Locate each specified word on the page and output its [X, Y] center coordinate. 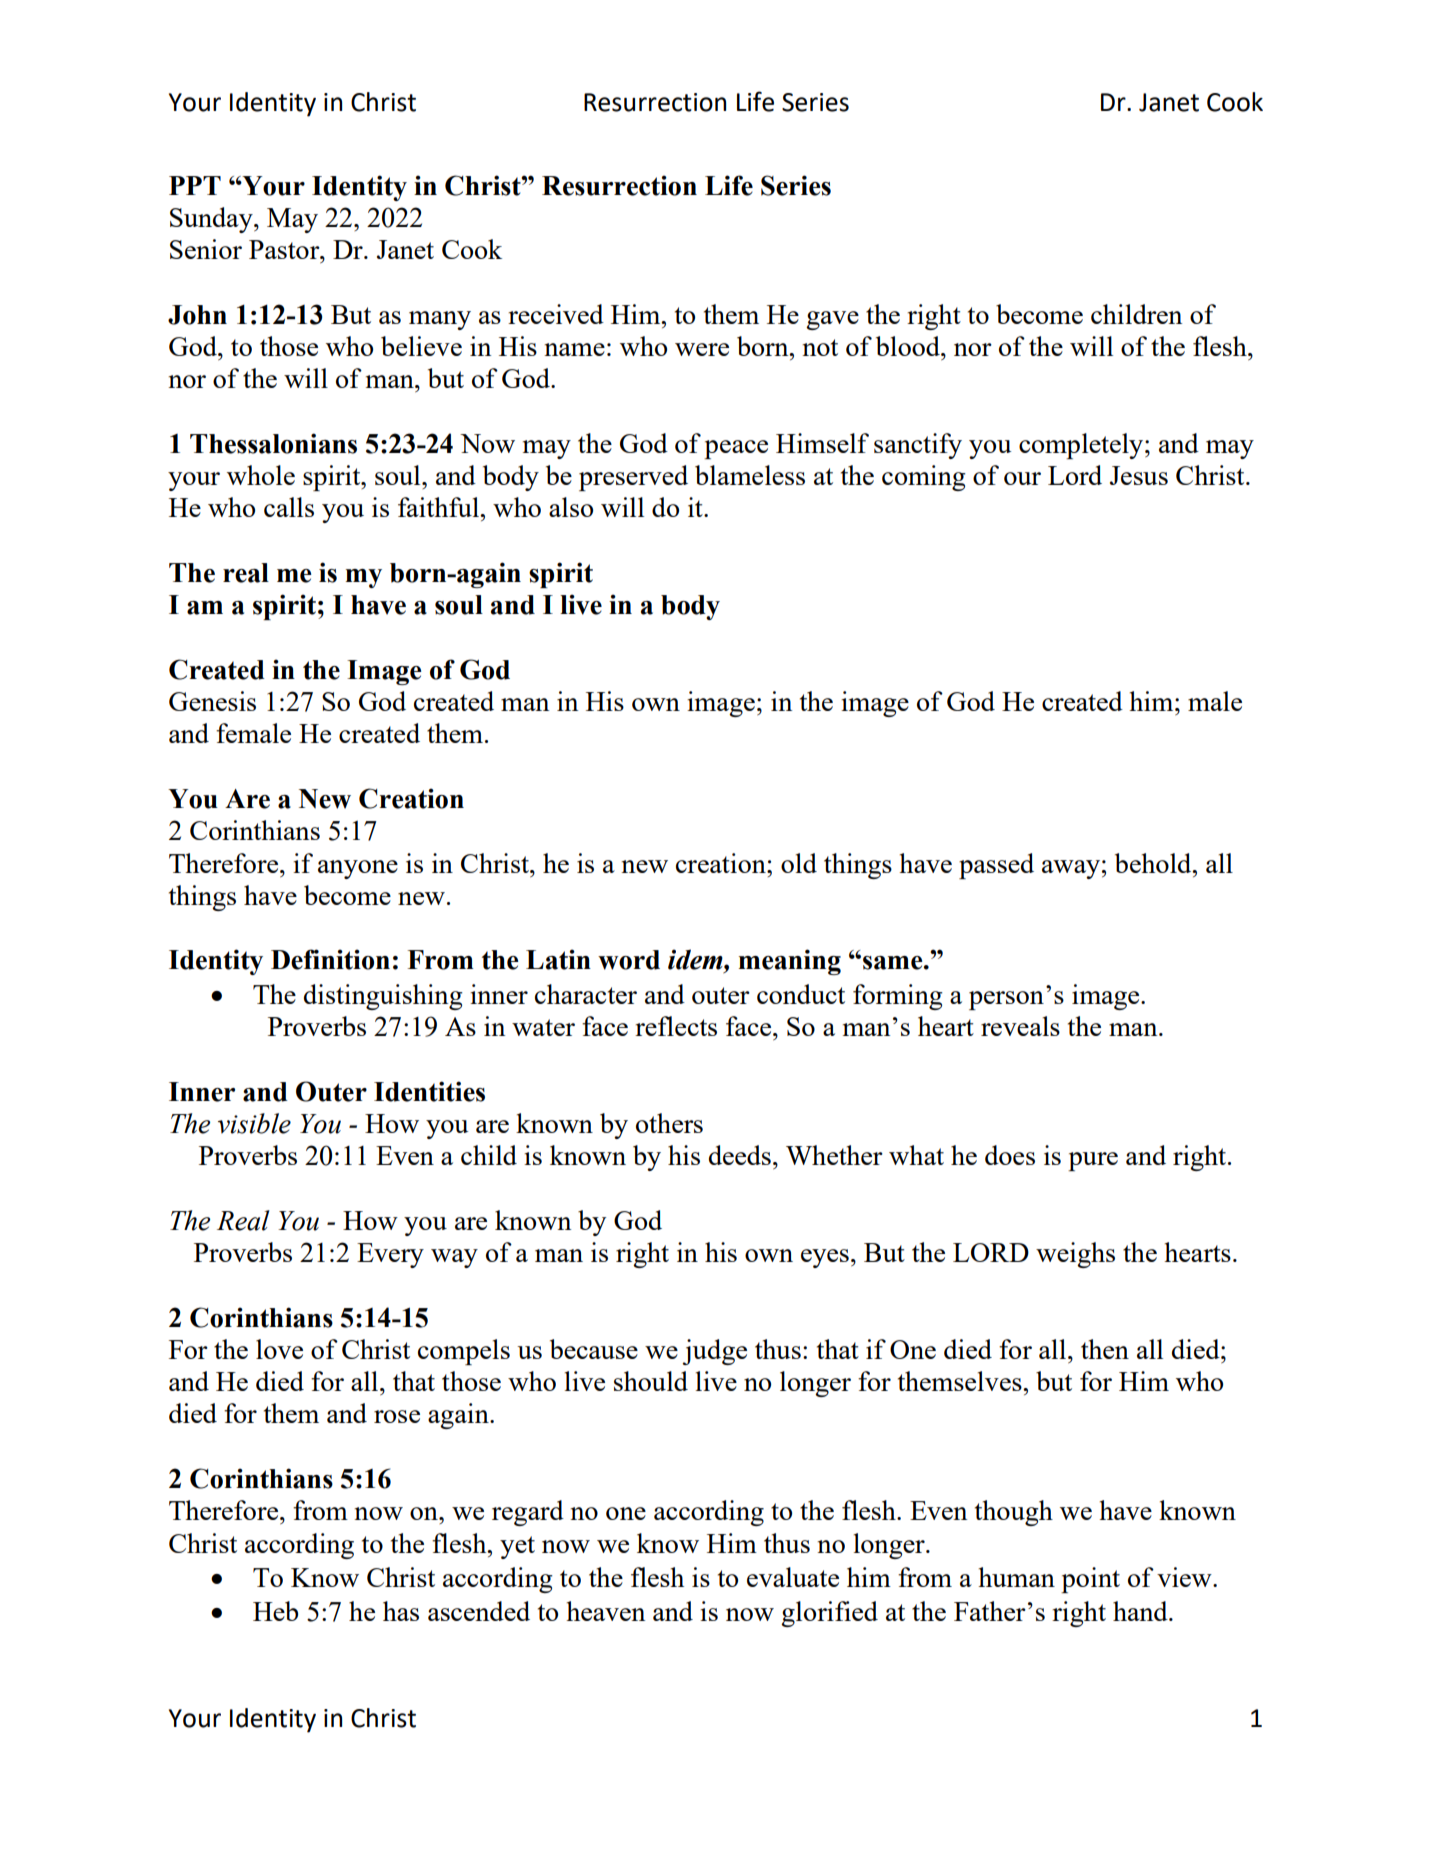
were [702, 349]
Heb [275, 1611]
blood [909, 346]
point [1090, 1580]
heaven [605, 1611]
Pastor [285, 249]
